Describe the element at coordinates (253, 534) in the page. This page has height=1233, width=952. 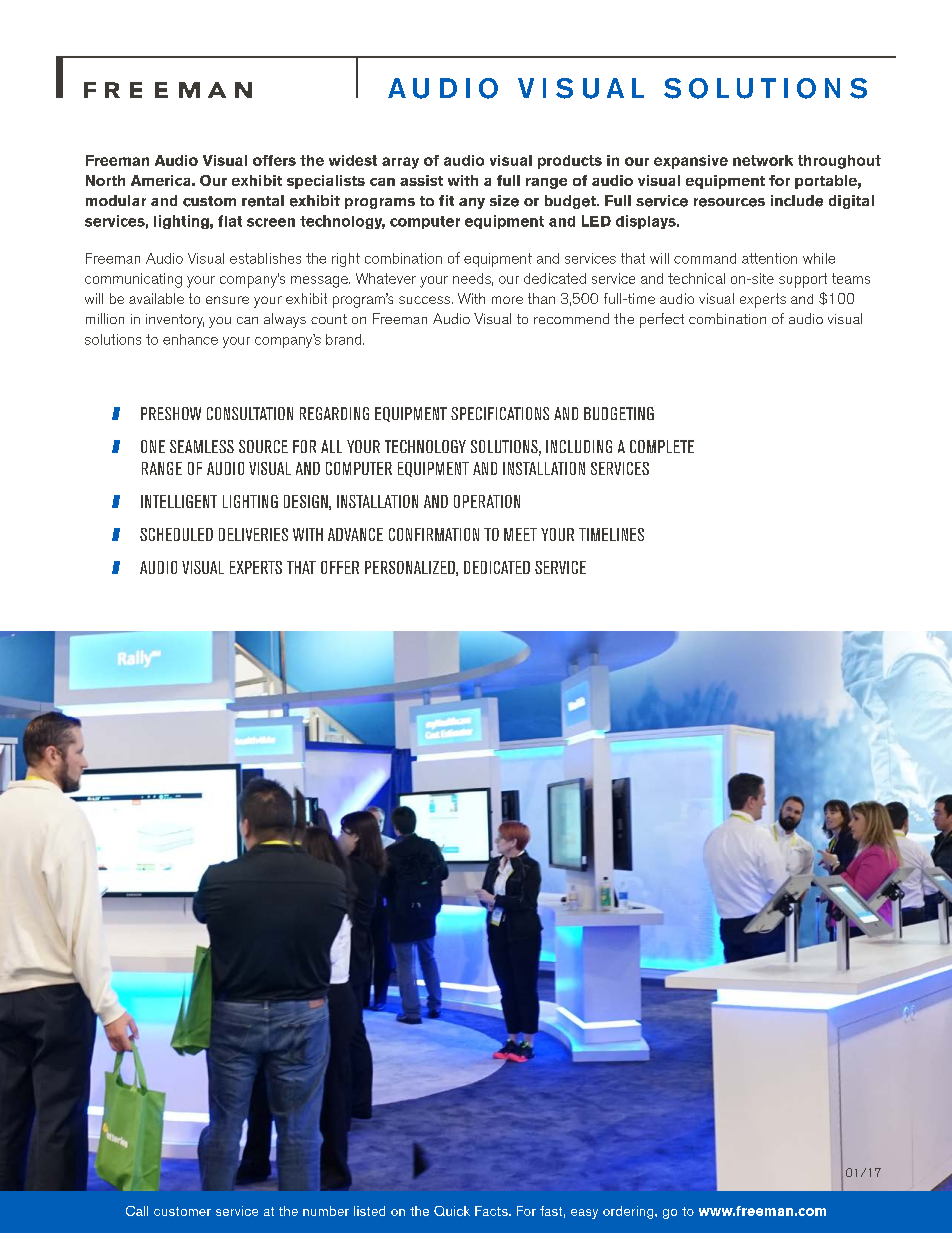
I see `DELIVERIES` at that location.
